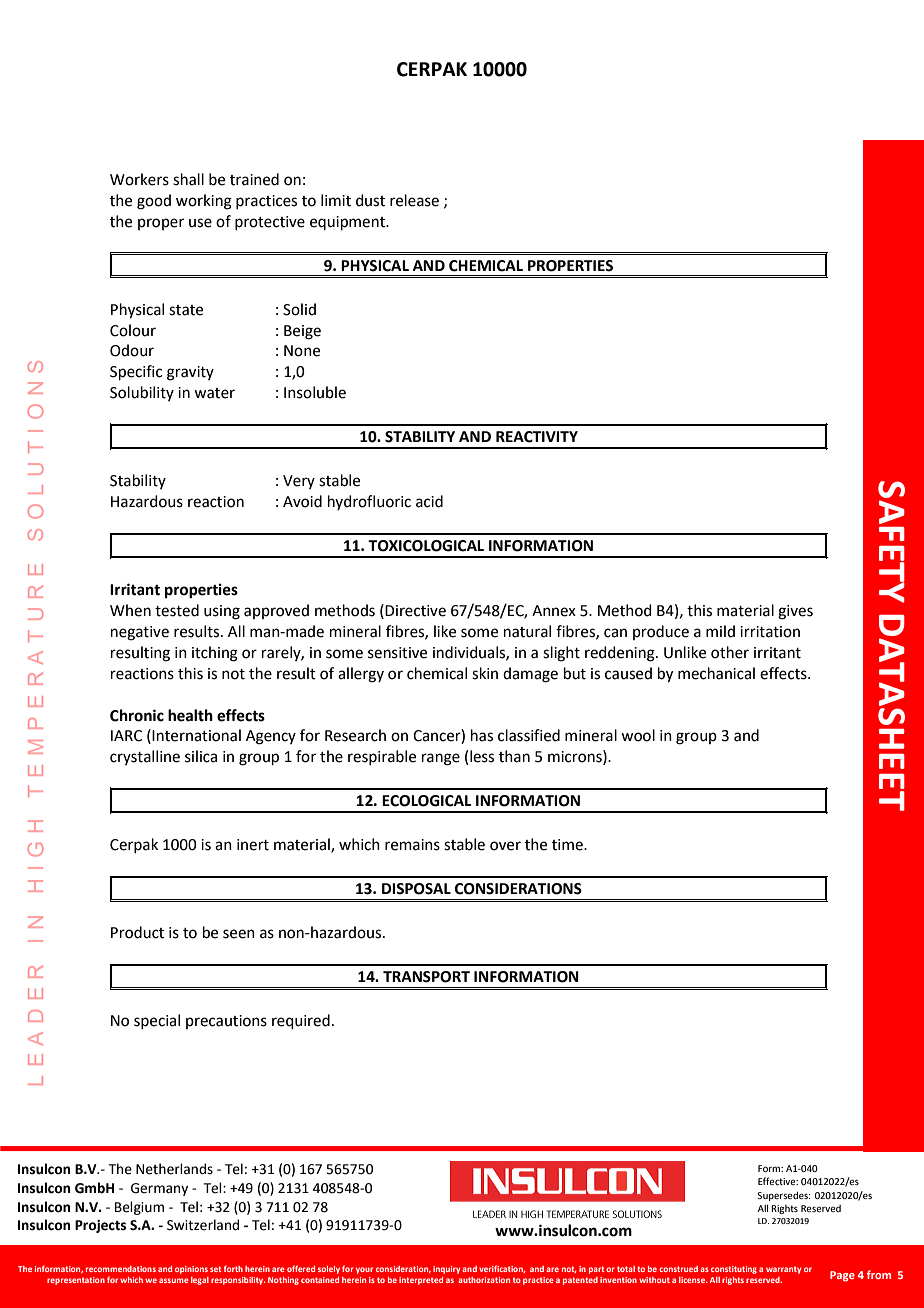  What do you see at coordinates (446, 1270) in the image?
I see `inquiry` at bounding box center [446, 1270].
